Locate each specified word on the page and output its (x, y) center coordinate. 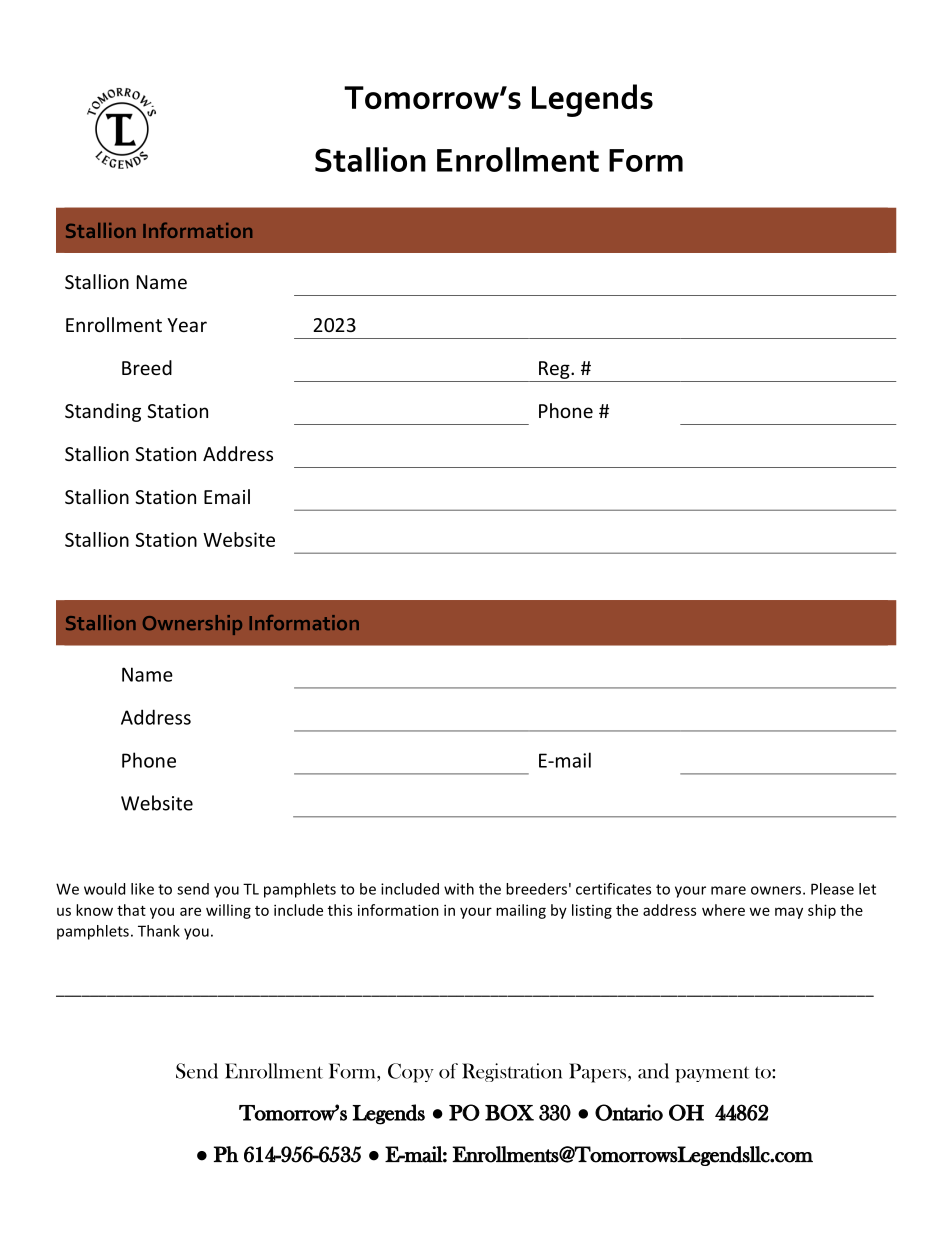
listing (592, 911)
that (131, 910)
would (104, 889)
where (723, 910)
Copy (411, 1073)
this (340, 910)
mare (728, 890)
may (789, 913)
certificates (613, 889)
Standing (103, 412)
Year (187, 325)
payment (712, 1074)
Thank (159, 931)
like (142, 889)
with (459, 889)
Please (832, 889)
